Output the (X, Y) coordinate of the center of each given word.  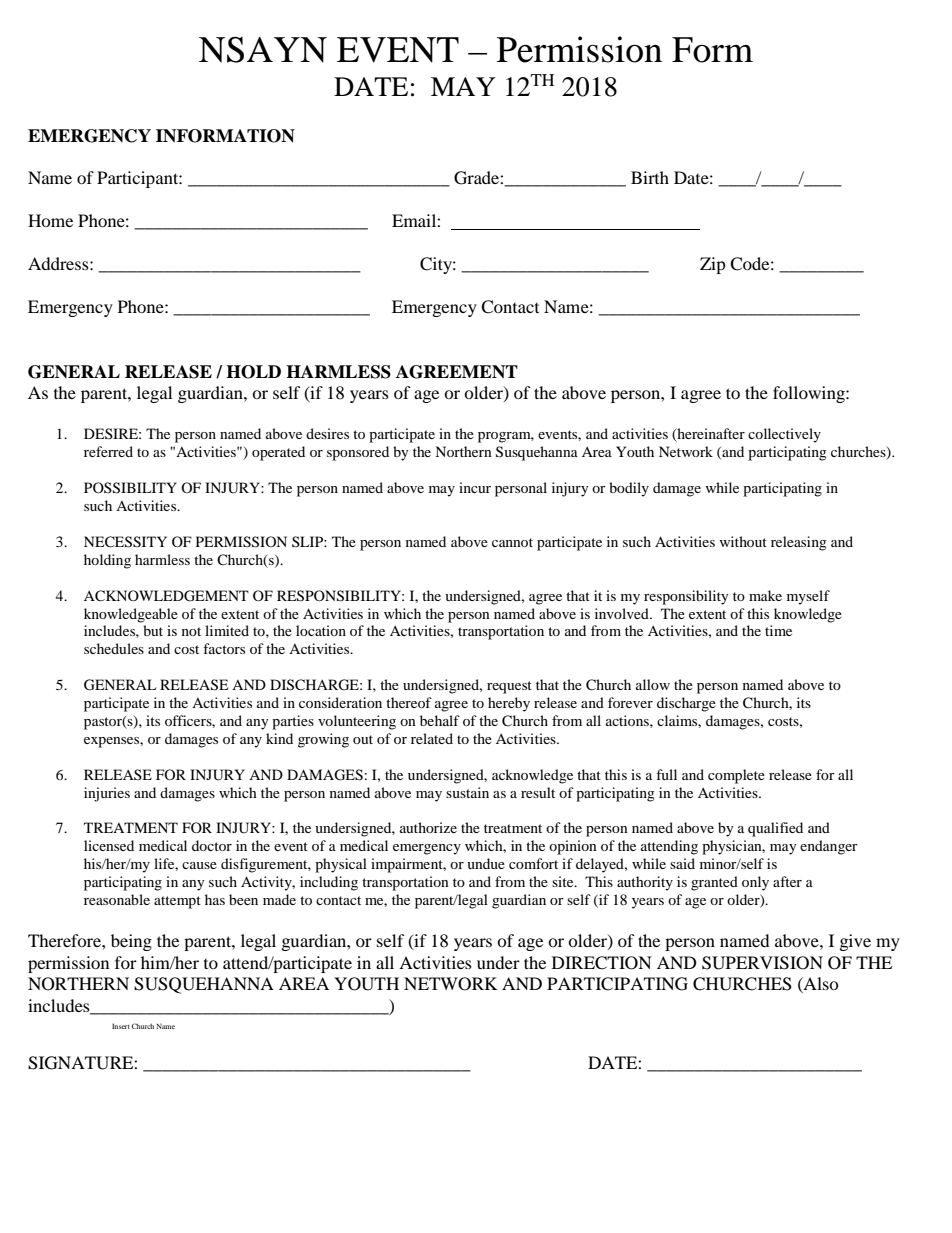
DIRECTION (602, 963)
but (153, 630)
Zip (713, 265)
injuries (107, 794)
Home (50, 220)
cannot (512, 542)
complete (736, 776)
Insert (121, 1026)
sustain (467, 792)
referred (108, 451)
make (765, 595)
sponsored (358, 453)
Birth (650, 177)
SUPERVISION (762, 963)
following (810, 394)
